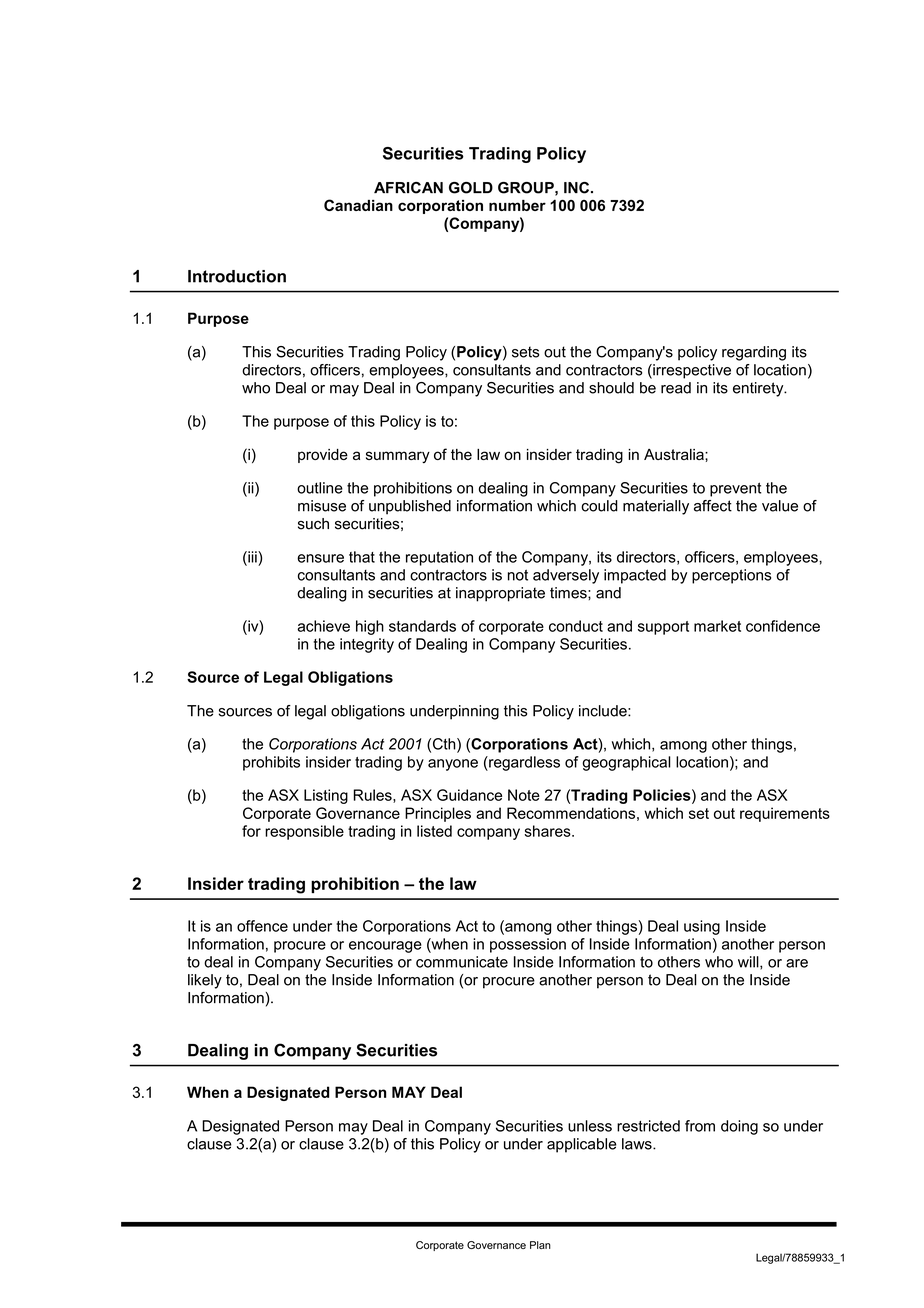 This screenshot has height=1308, width=924. I want to click on inappropriate, so click(500, 594).
